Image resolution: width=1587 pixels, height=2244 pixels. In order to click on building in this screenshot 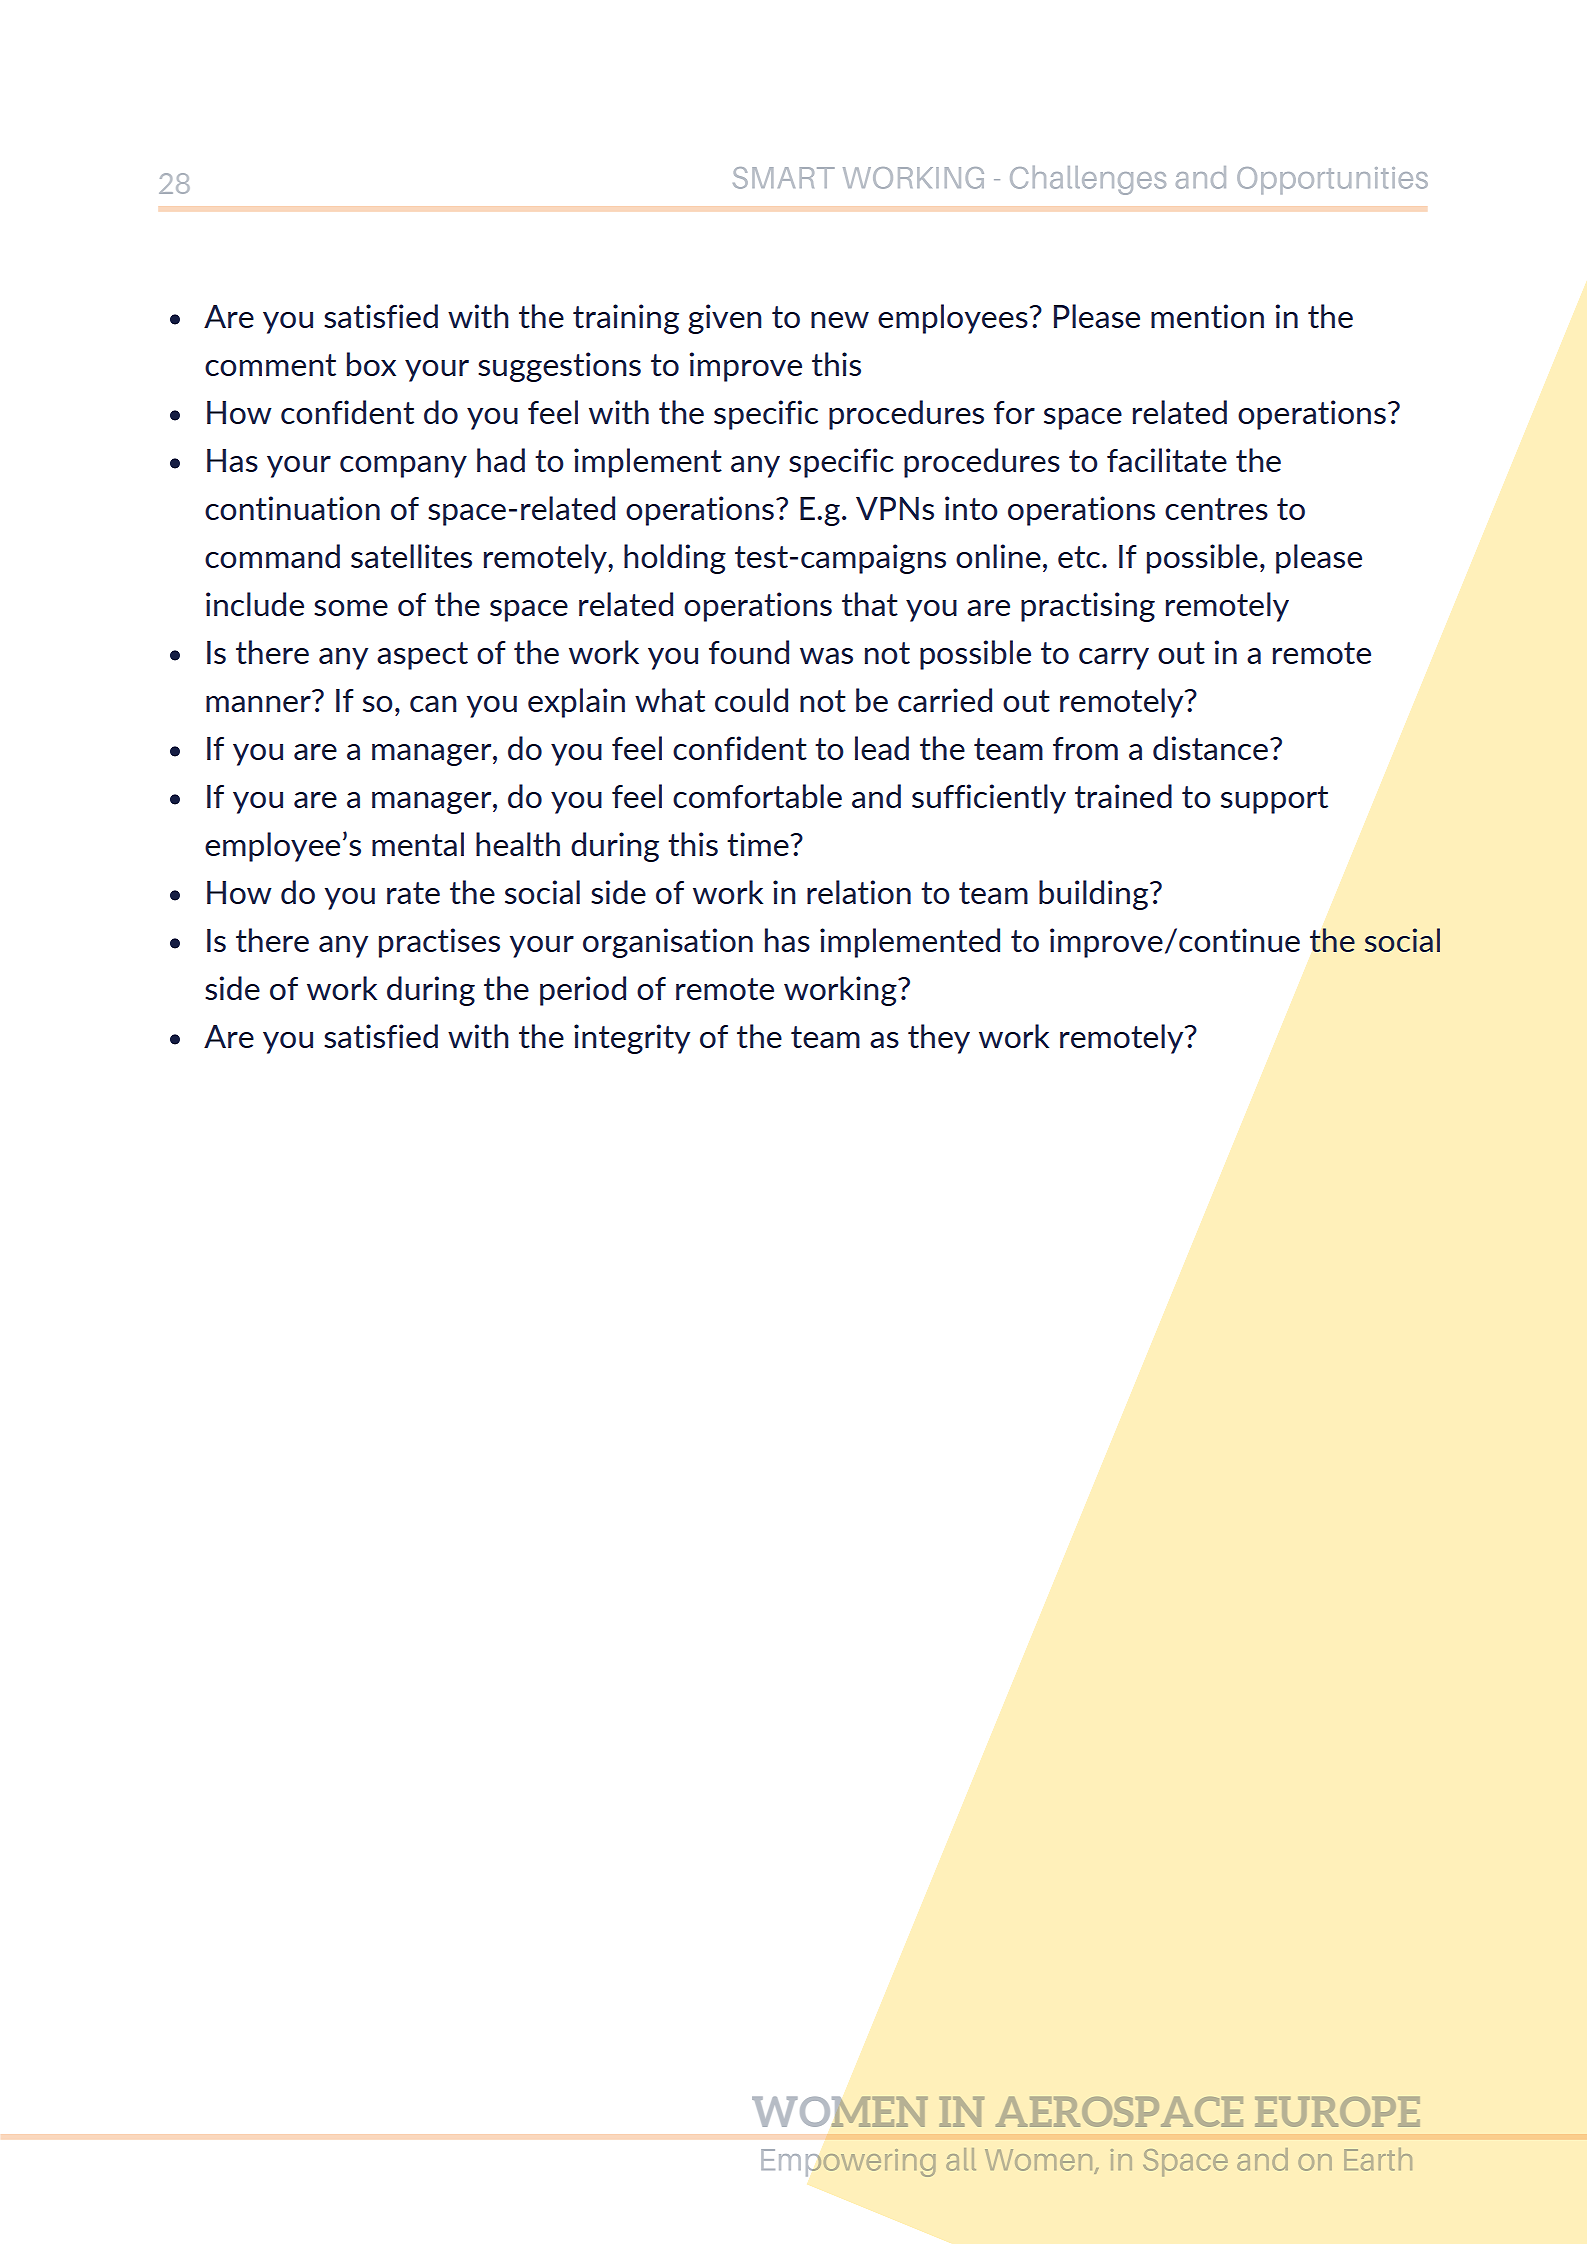, I will do `click(1095, 895)`.
